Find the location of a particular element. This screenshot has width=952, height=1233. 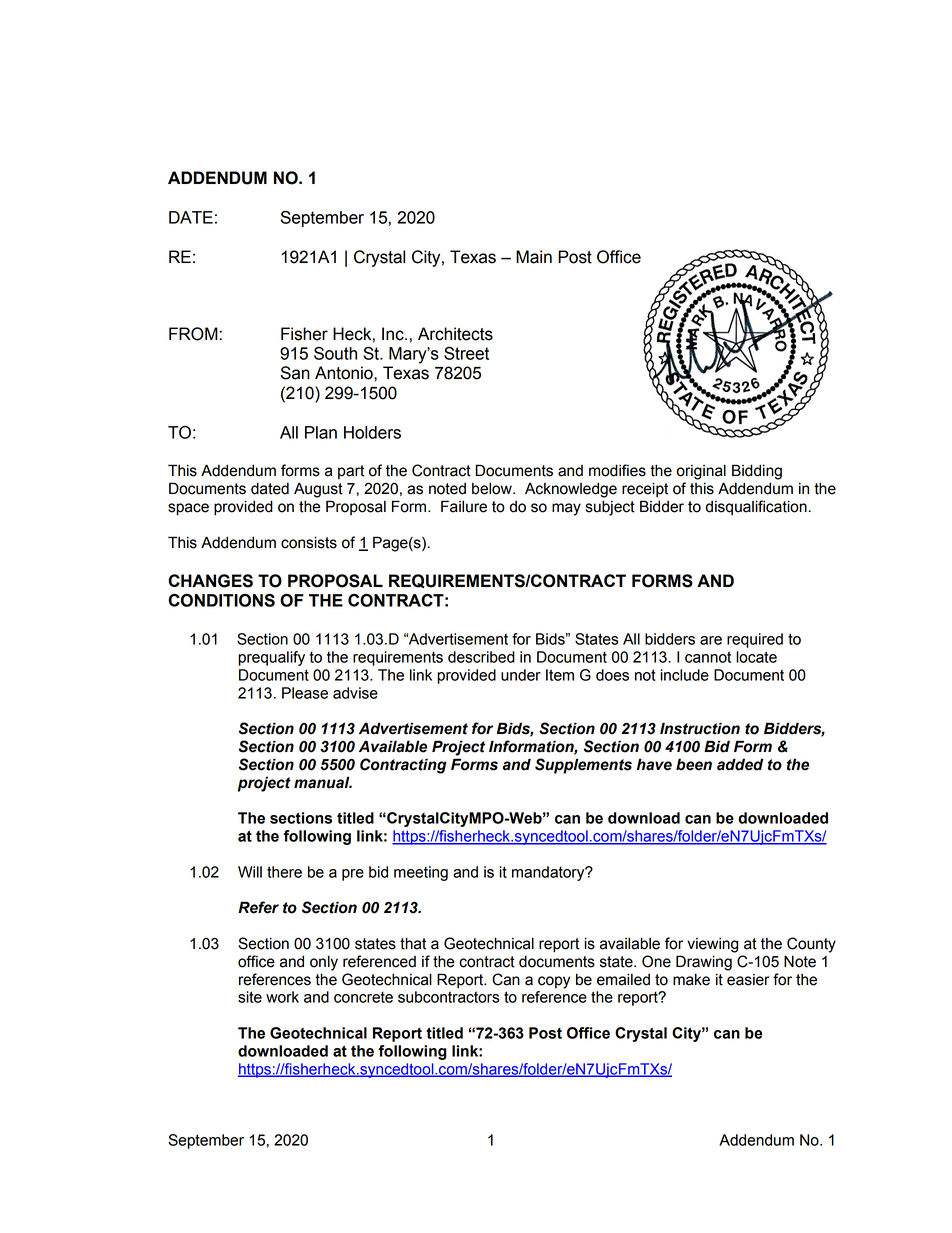

FROM is located at coordinates (193, 334).
